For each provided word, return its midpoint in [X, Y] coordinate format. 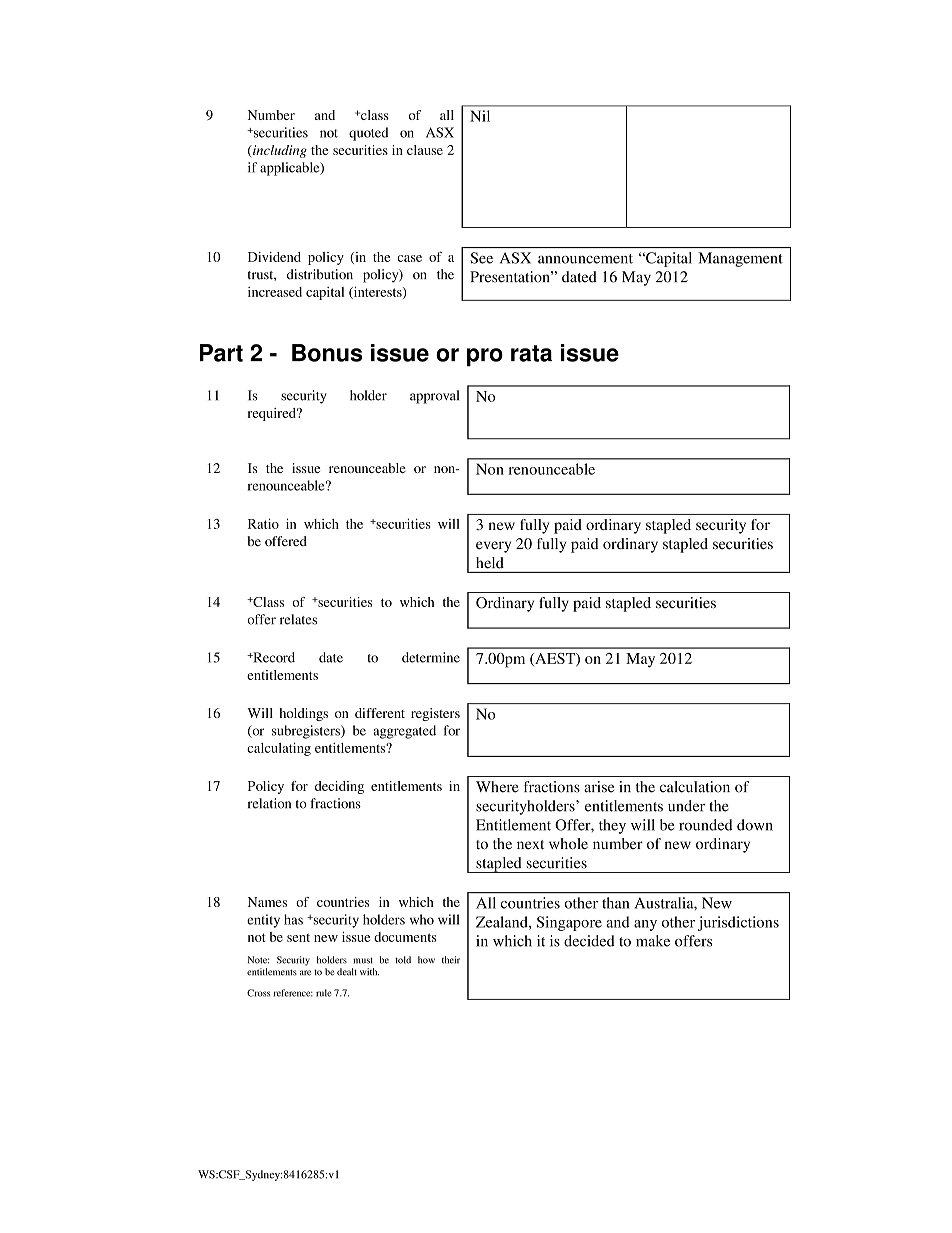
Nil [480, 116]
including [279, 151]
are [305, 973]
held [490, 562]
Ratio [263, 523]
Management [740, 259]
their [451, 960]
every [493, 547]
